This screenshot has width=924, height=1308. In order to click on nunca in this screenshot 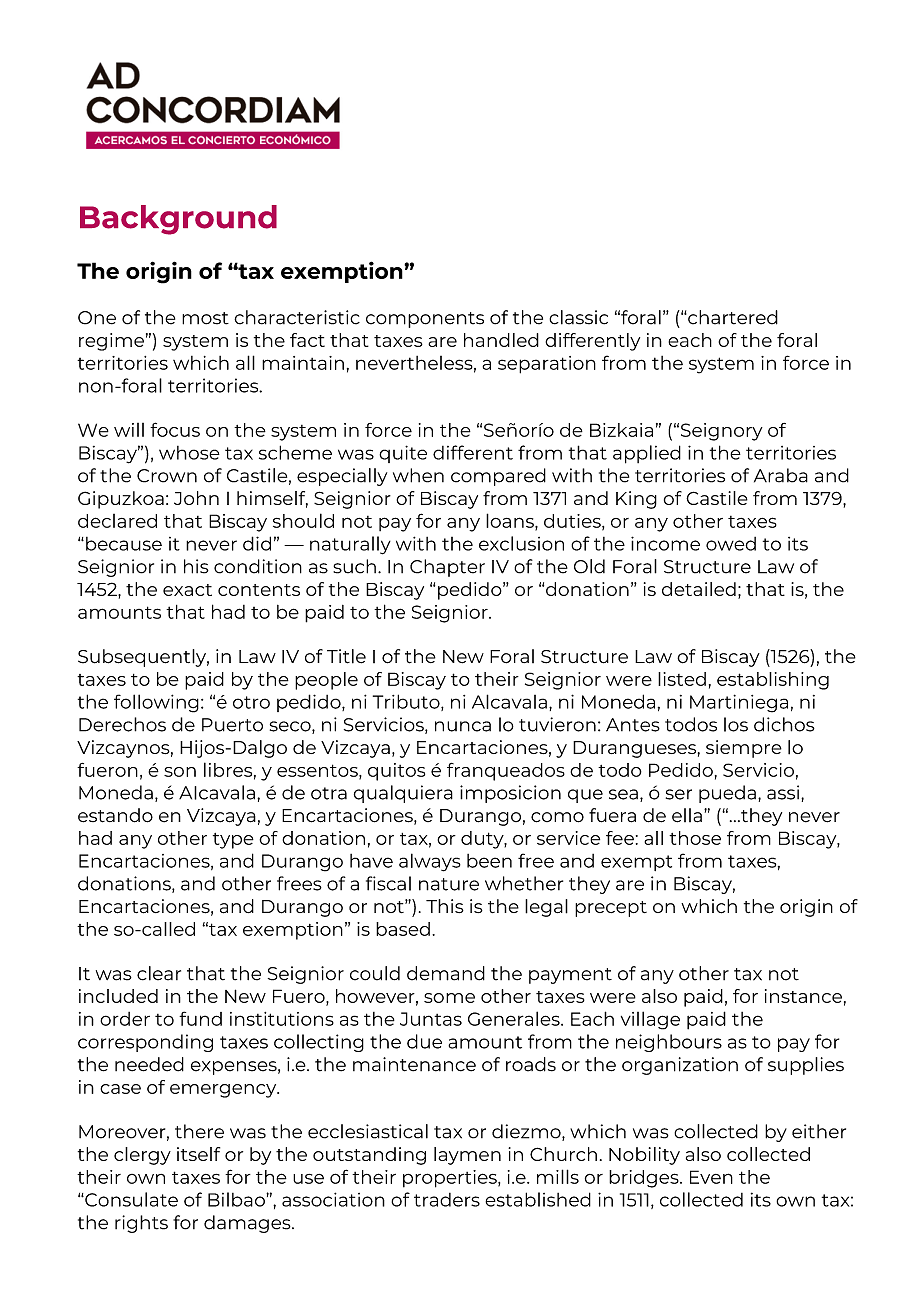, I will do `click(463, 726)`.
